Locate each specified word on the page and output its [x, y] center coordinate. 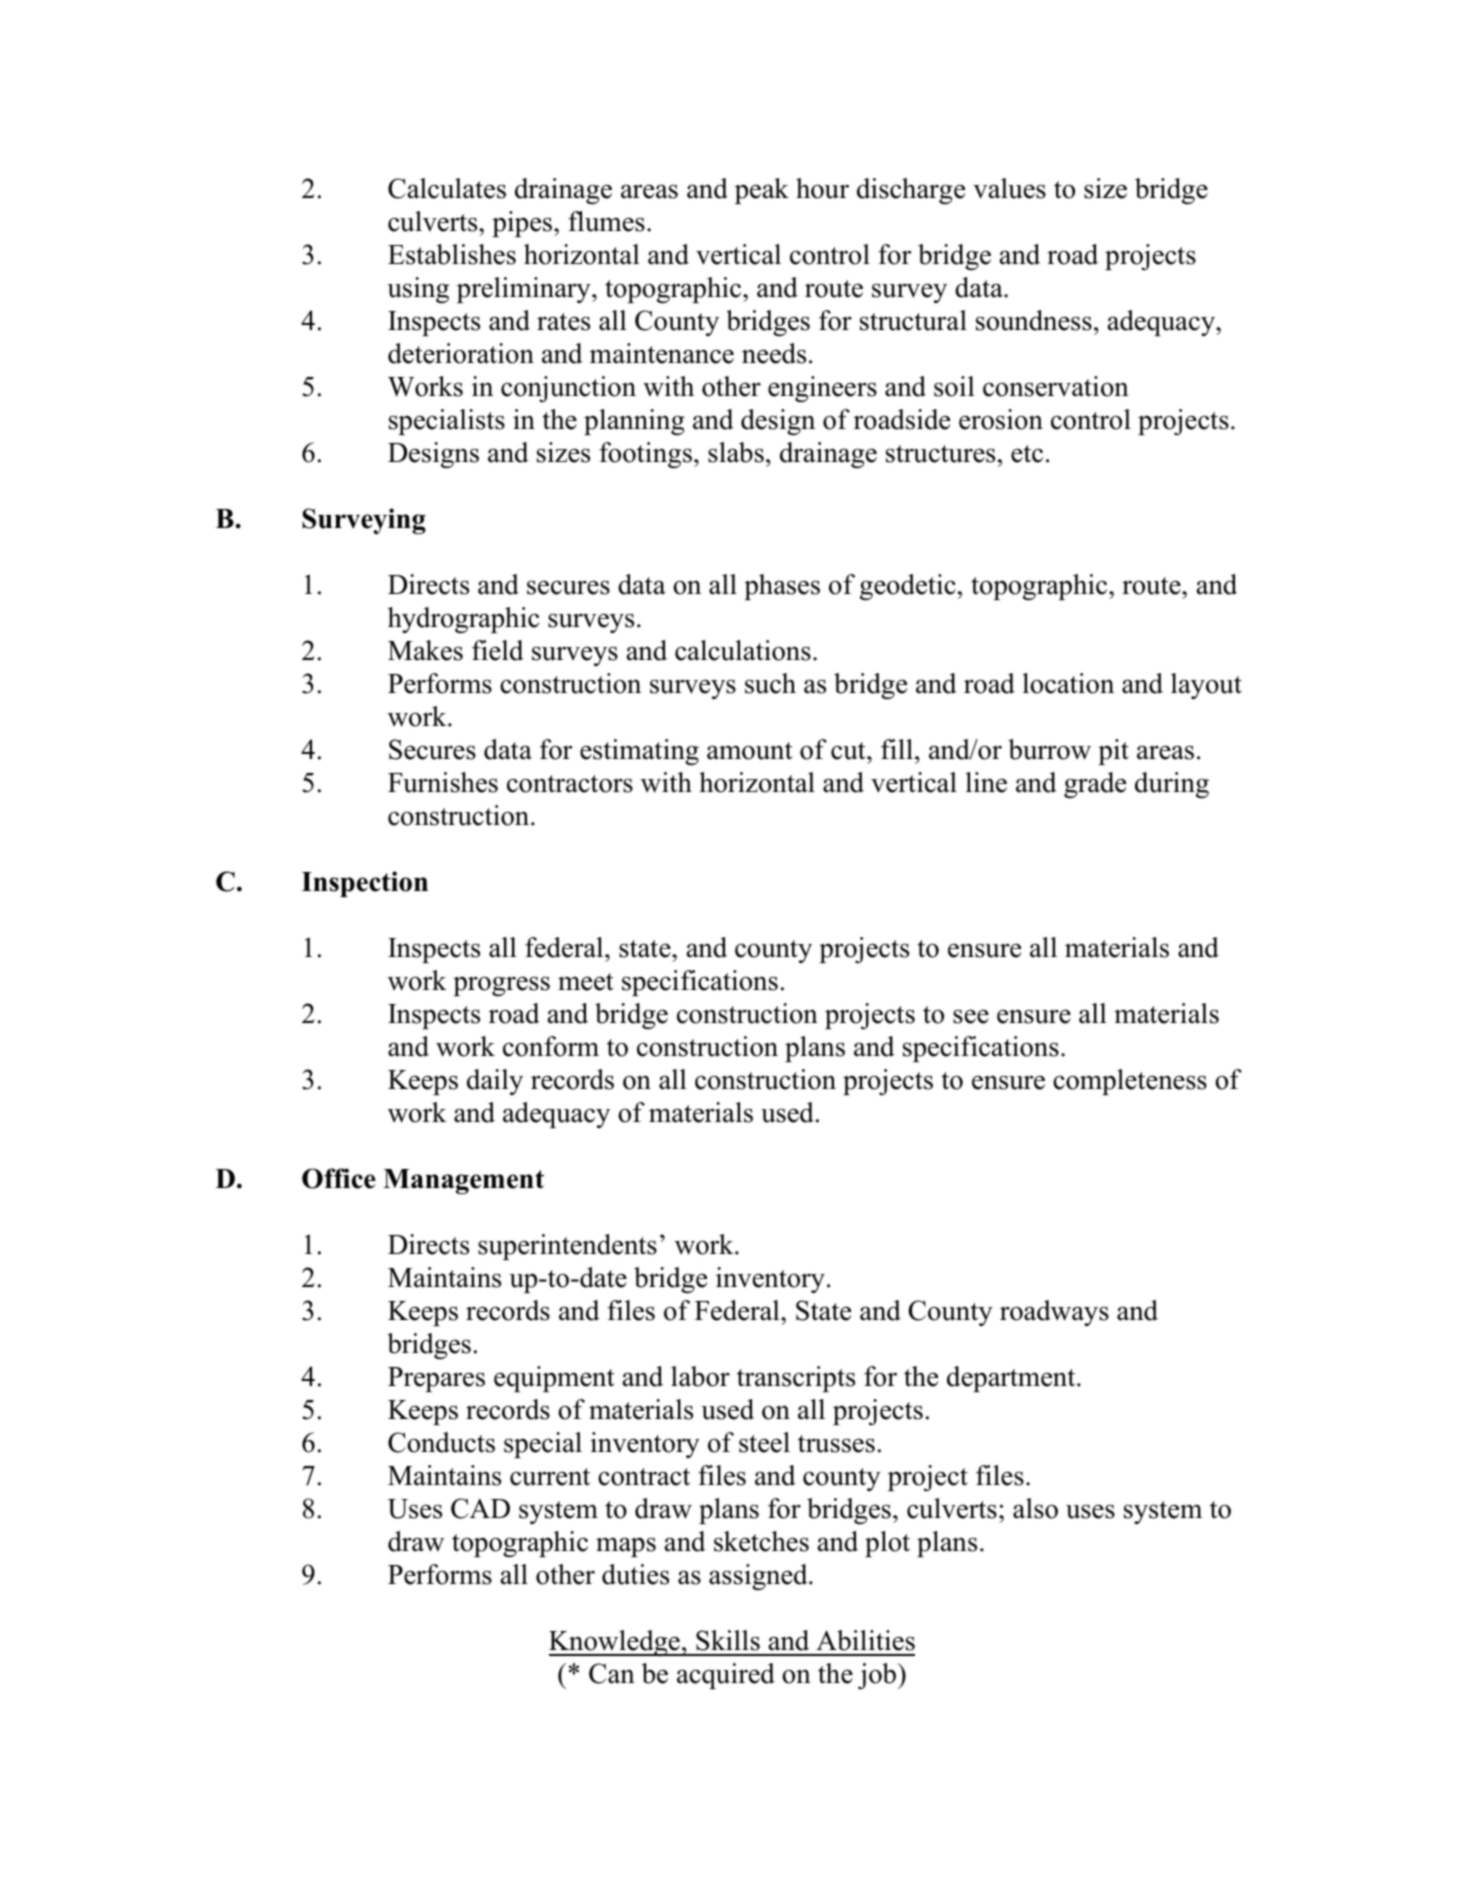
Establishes [452, 254]
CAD [480, 1508]
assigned [759, 1577]
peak [762, 191]
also [1035, 1508]
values [1009, 188]
